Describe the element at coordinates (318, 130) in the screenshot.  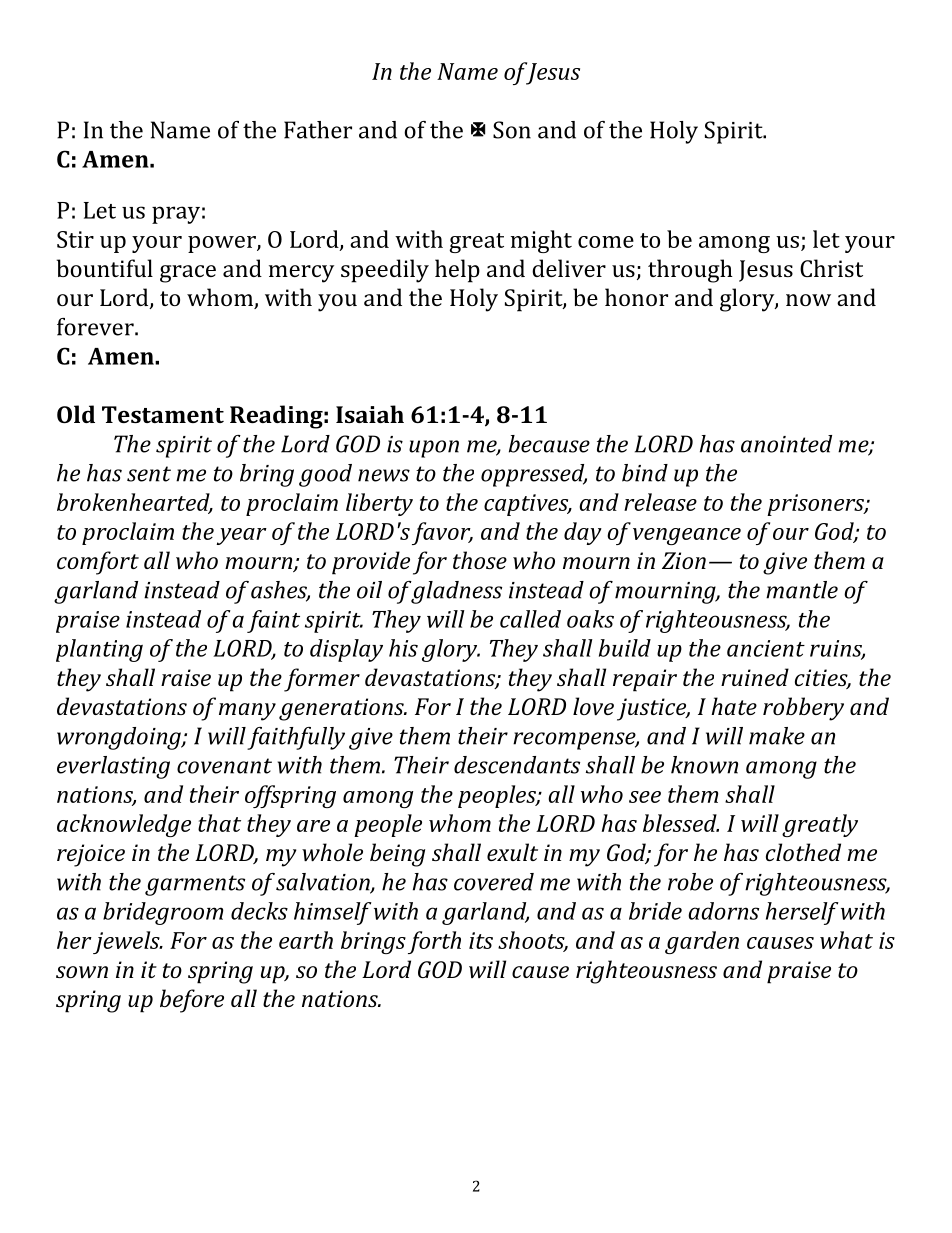
I see `Father` at that location.
